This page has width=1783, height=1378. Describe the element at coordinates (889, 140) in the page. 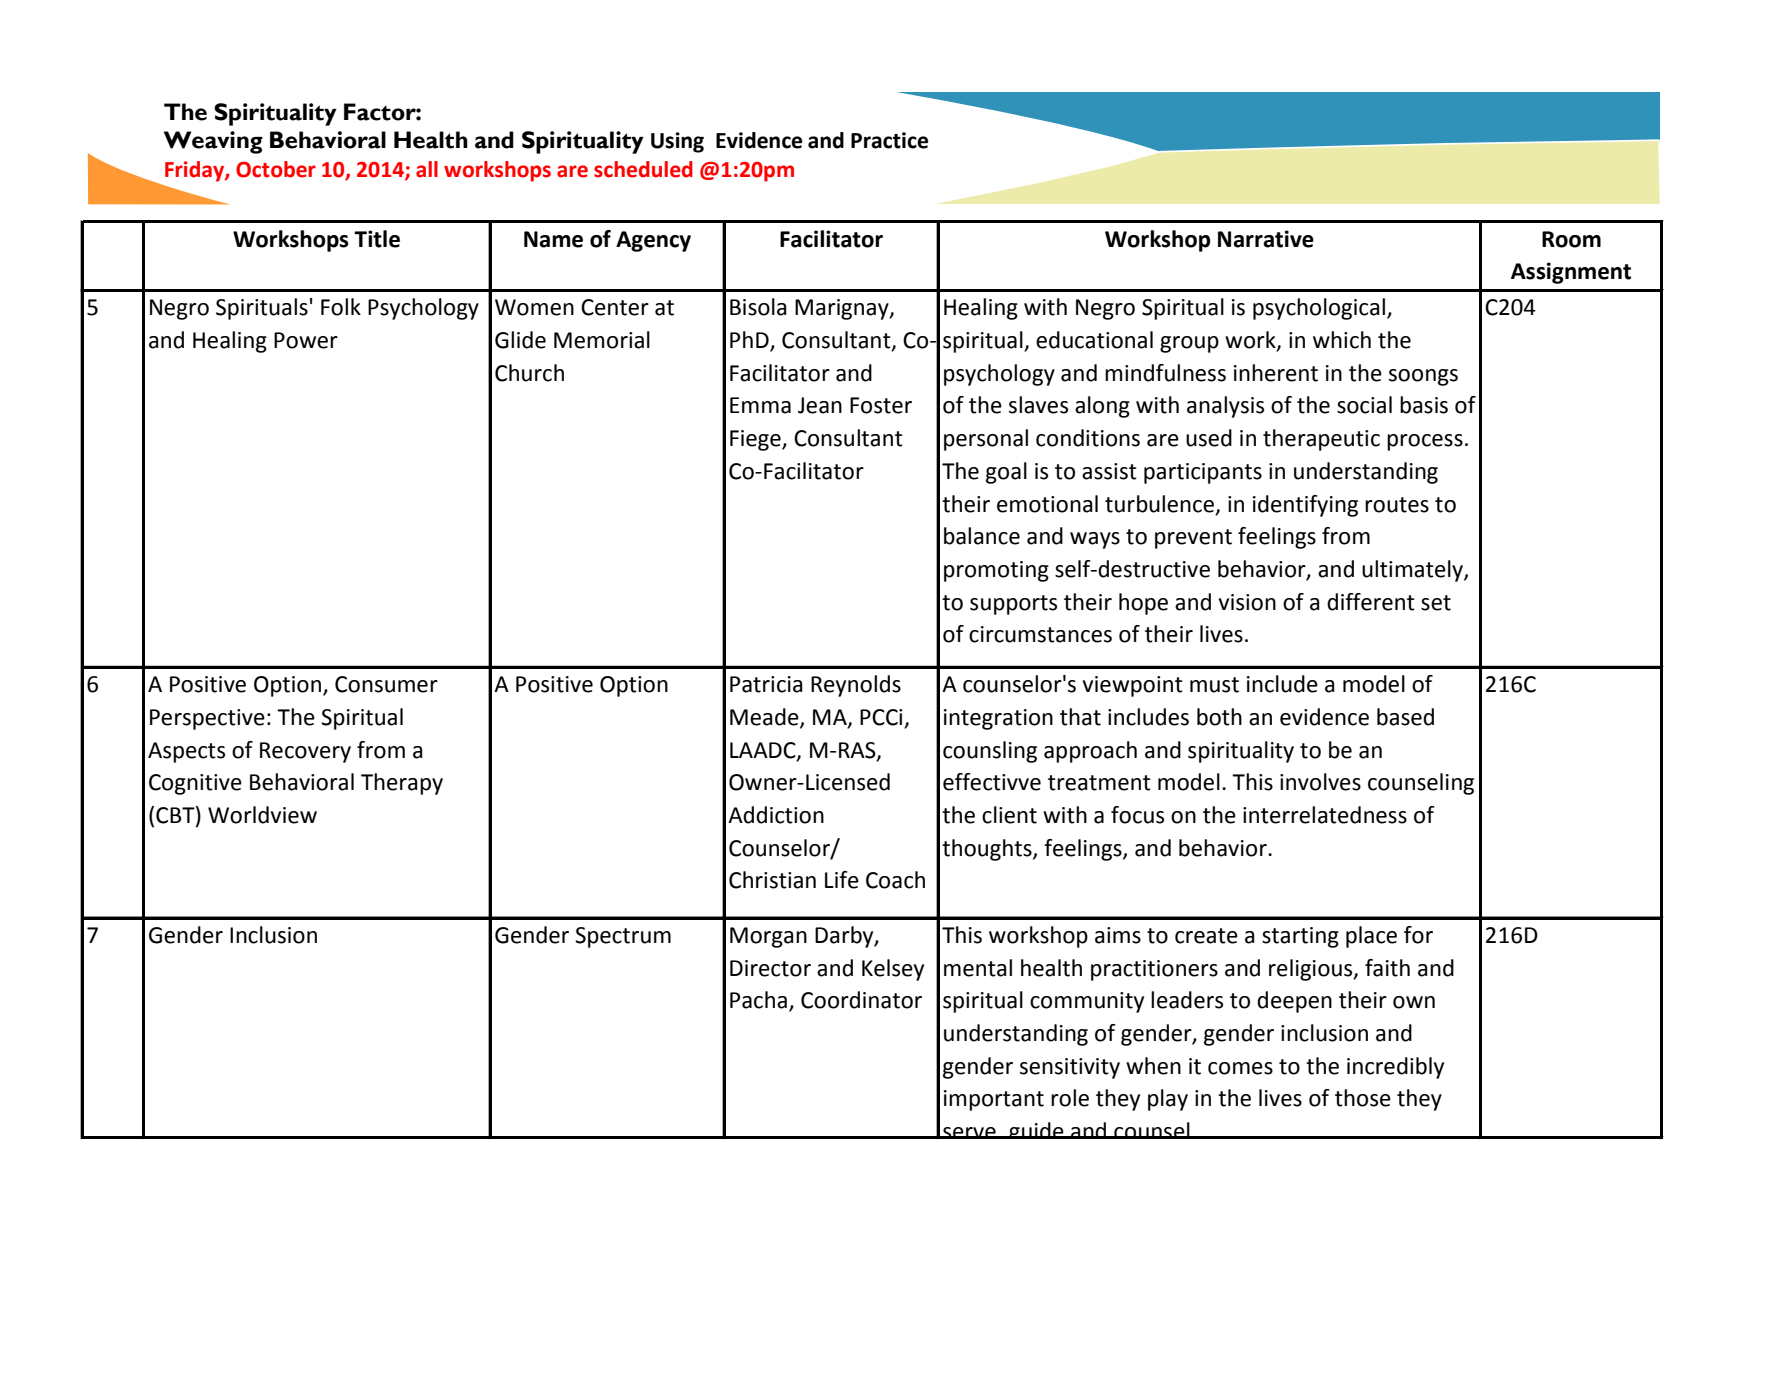

I see `Practice` at that location.
